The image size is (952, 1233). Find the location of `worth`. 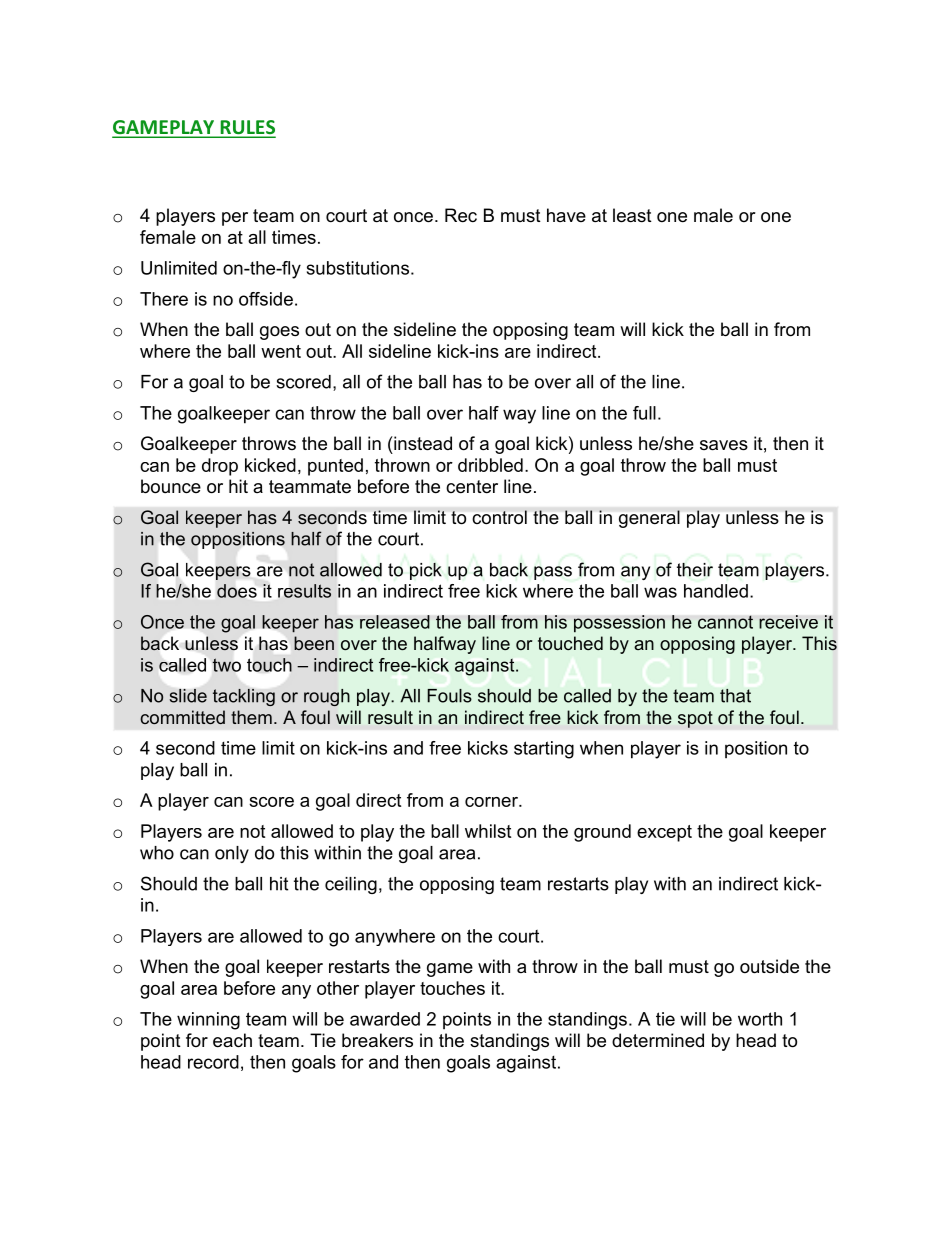

worth is located at coordinates (760, 1019).
